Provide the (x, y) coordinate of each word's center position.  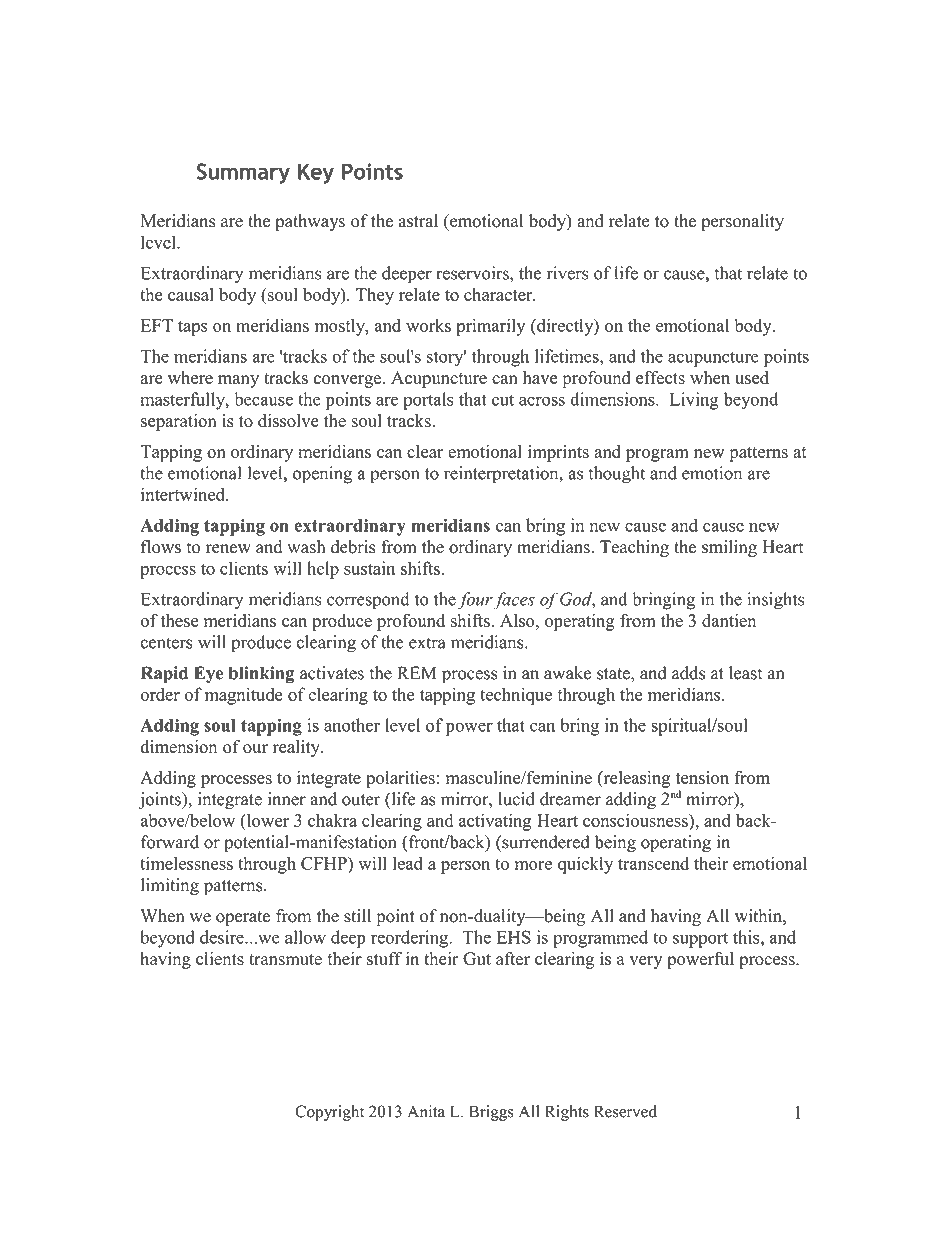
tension (702, 777)
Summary (243, 173)
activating (495, 822)
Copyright (329, 1113)
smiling (729, 548)
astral (418, 221)
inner (287, 799)
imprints (558, 453)
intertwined (184, 494)
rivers (567, 273)
